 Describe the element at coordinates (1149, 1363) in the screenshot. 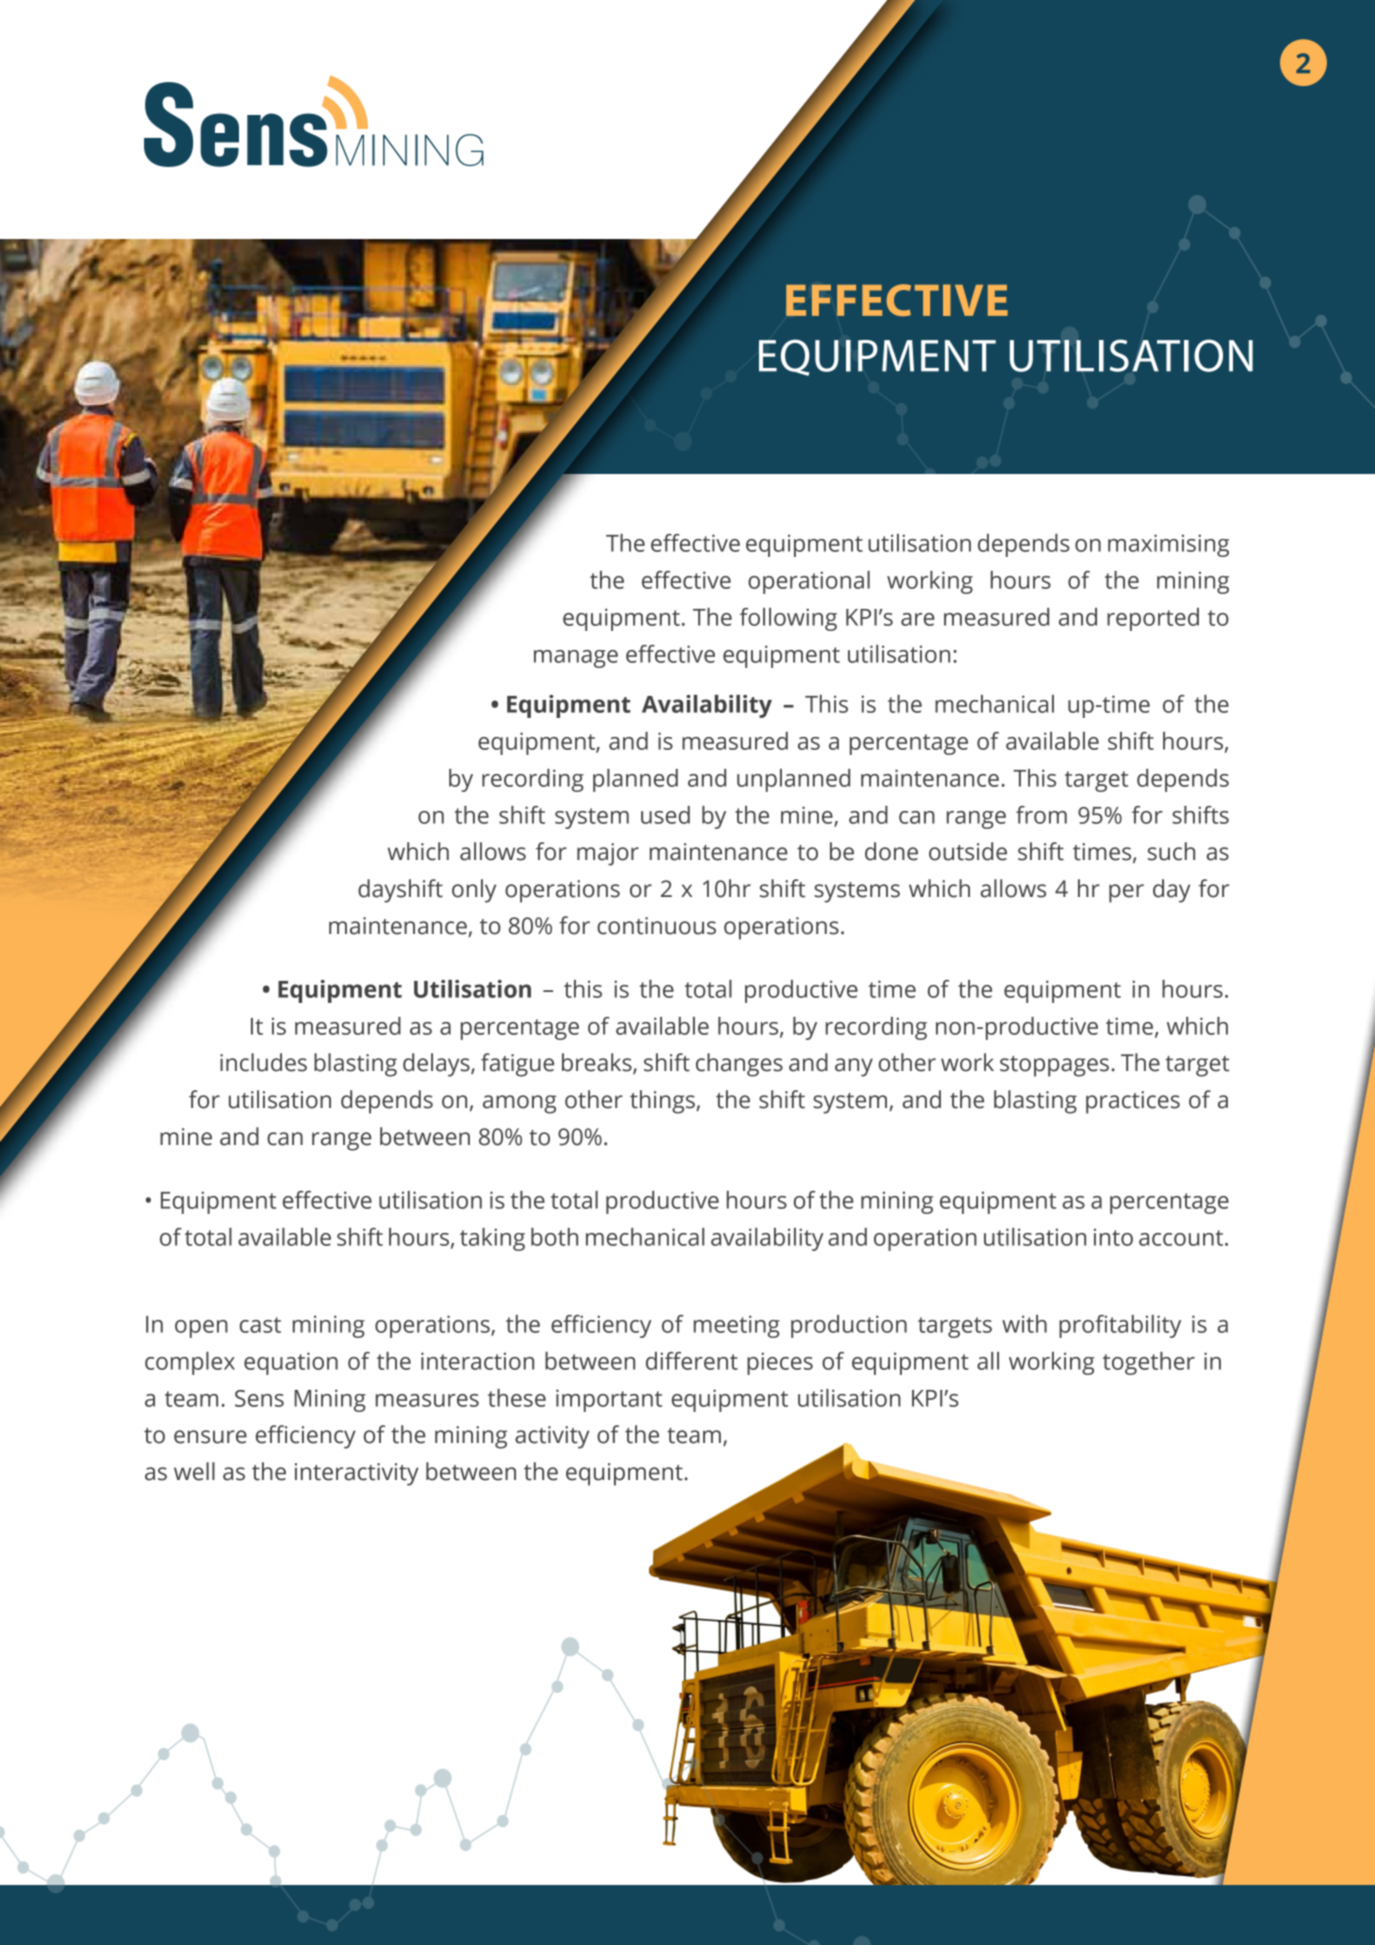

I see `together` at that location.
